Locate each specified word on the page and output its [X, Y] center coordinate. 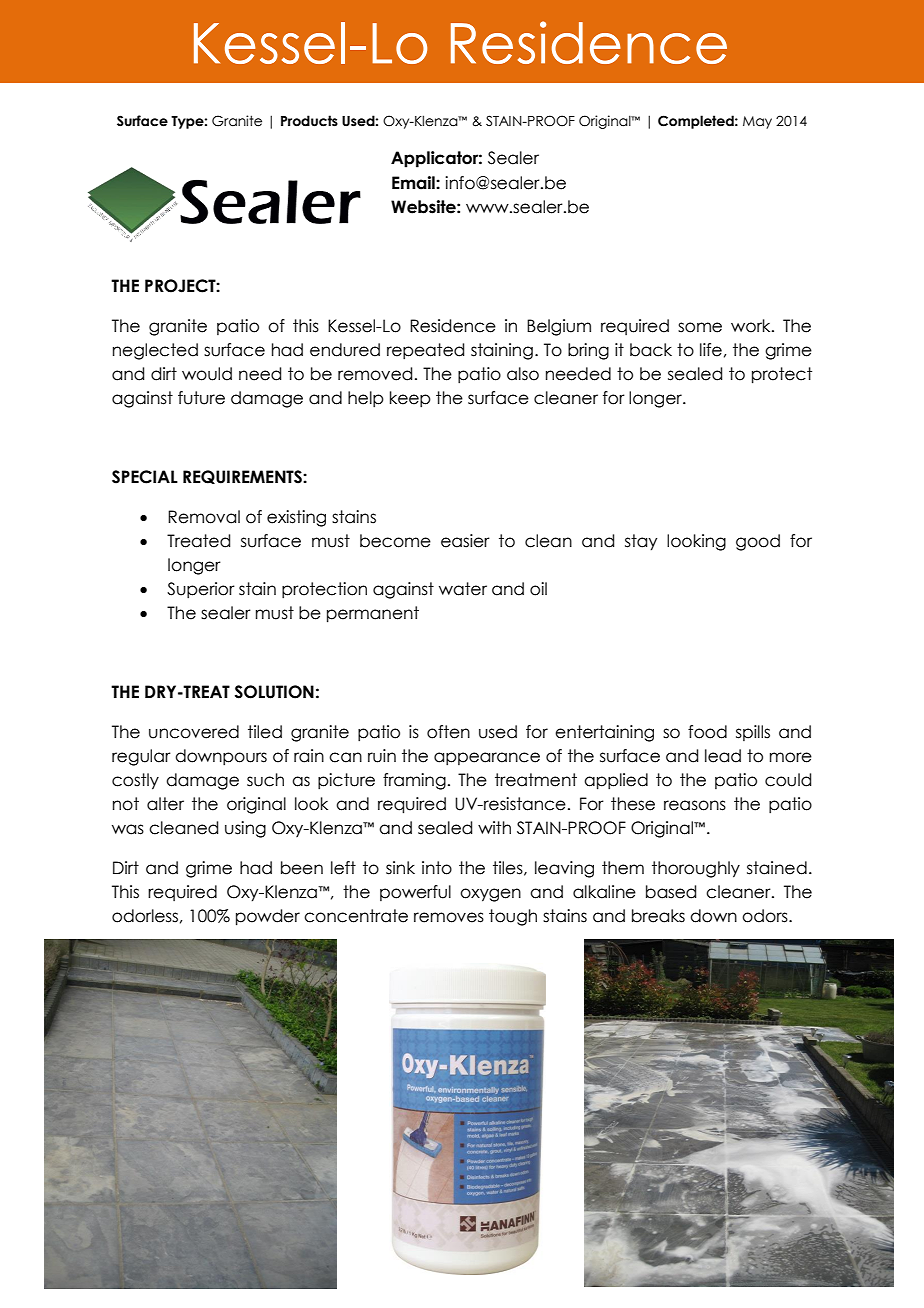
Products [309, 121]
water [463, 589]
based [671, 892]
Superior [201, 590]
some [700, 327]
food [707, 732]
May [757, 122]
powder [268, 917]
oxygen [490, 895]
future [201, 398]
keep [410, 399]
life [711, 350]
